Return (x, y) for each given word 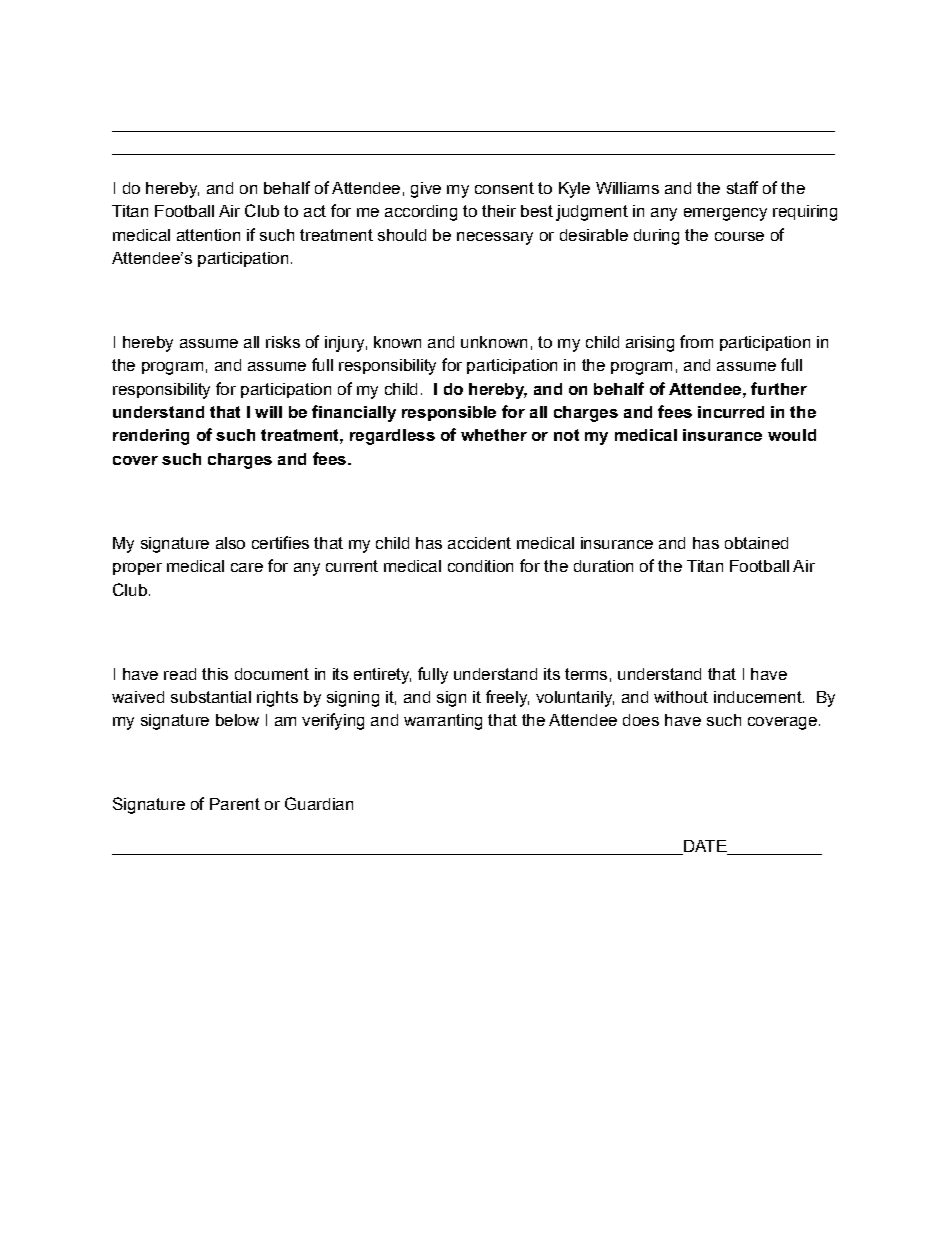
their (499, 211)
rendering (151, 437)
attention (208, 235)
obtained (756, 543)
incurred (731, 412)
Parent (235, 804)
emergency (725, 214)
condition (480, 566)
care (247, 567)
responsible (449, 413)
